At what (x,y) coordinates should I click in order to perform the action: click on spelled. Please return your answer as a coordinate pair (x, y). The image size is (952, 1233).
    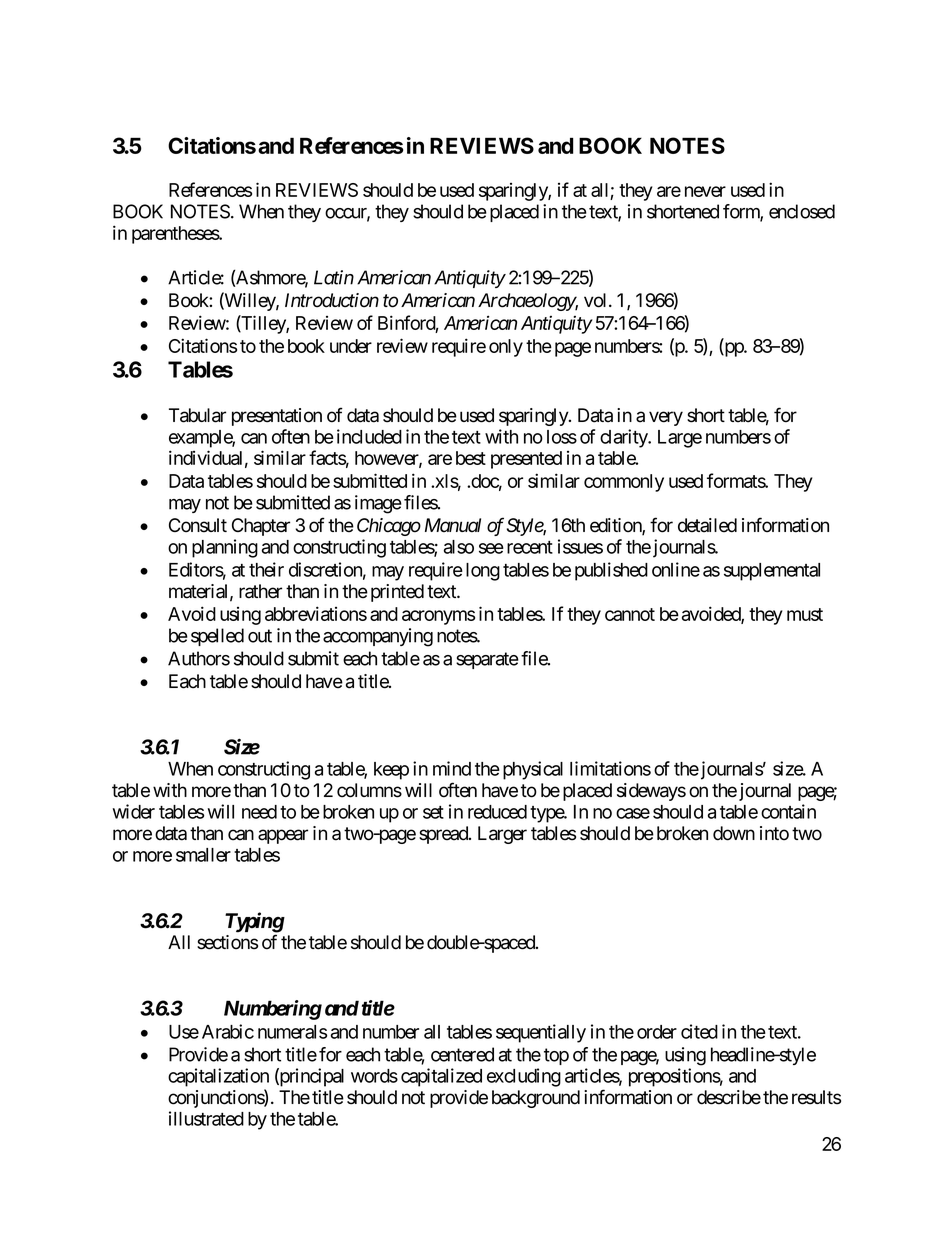
    Looking at the image, I should click on (217, 637).
